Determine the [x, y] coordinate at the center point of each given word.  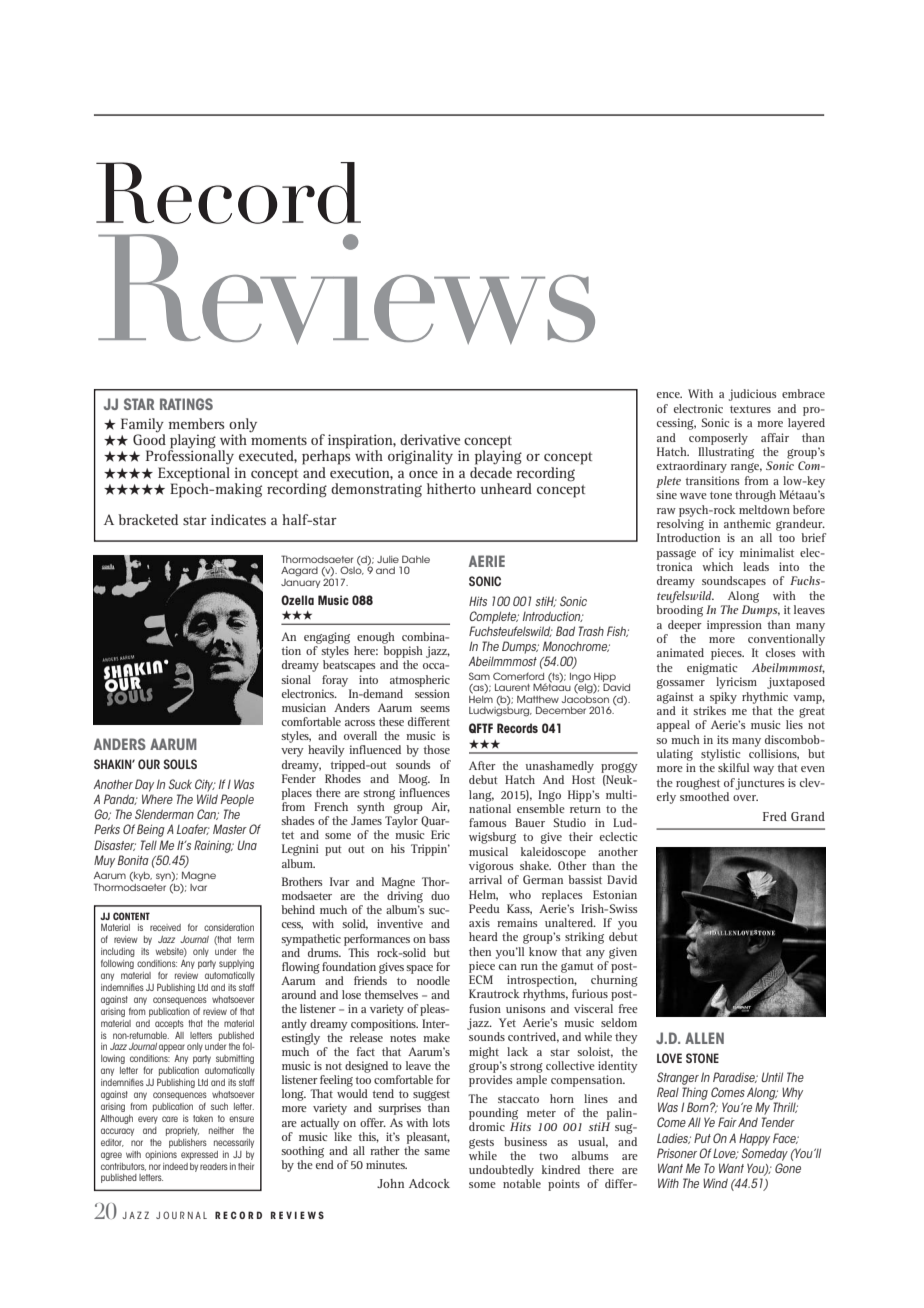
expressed [199, 1155]
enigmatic [712, 669]
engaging [327, 638]
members [196, 423]
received [165, 927]
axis [479, 922]
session [432, 693]
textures [750, 409]
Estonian [615, 894]
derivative [430, 439]
